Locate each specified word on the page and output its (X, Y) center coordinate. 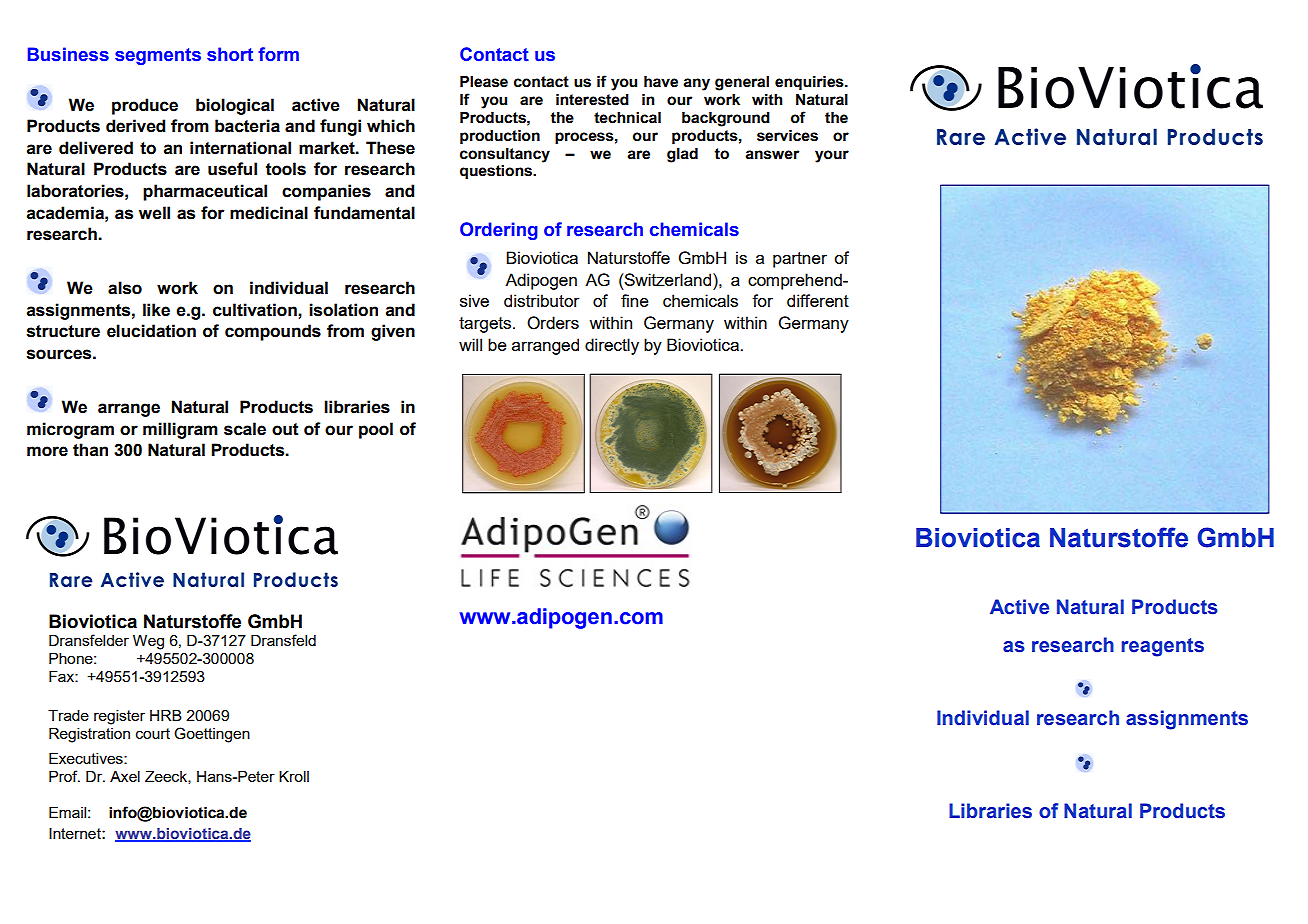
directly (612, 346)
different (818, 300)
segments (158, 56)
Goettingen (212, 735)
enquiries (810, 83)
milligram (180, 430)
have (661, 82)
